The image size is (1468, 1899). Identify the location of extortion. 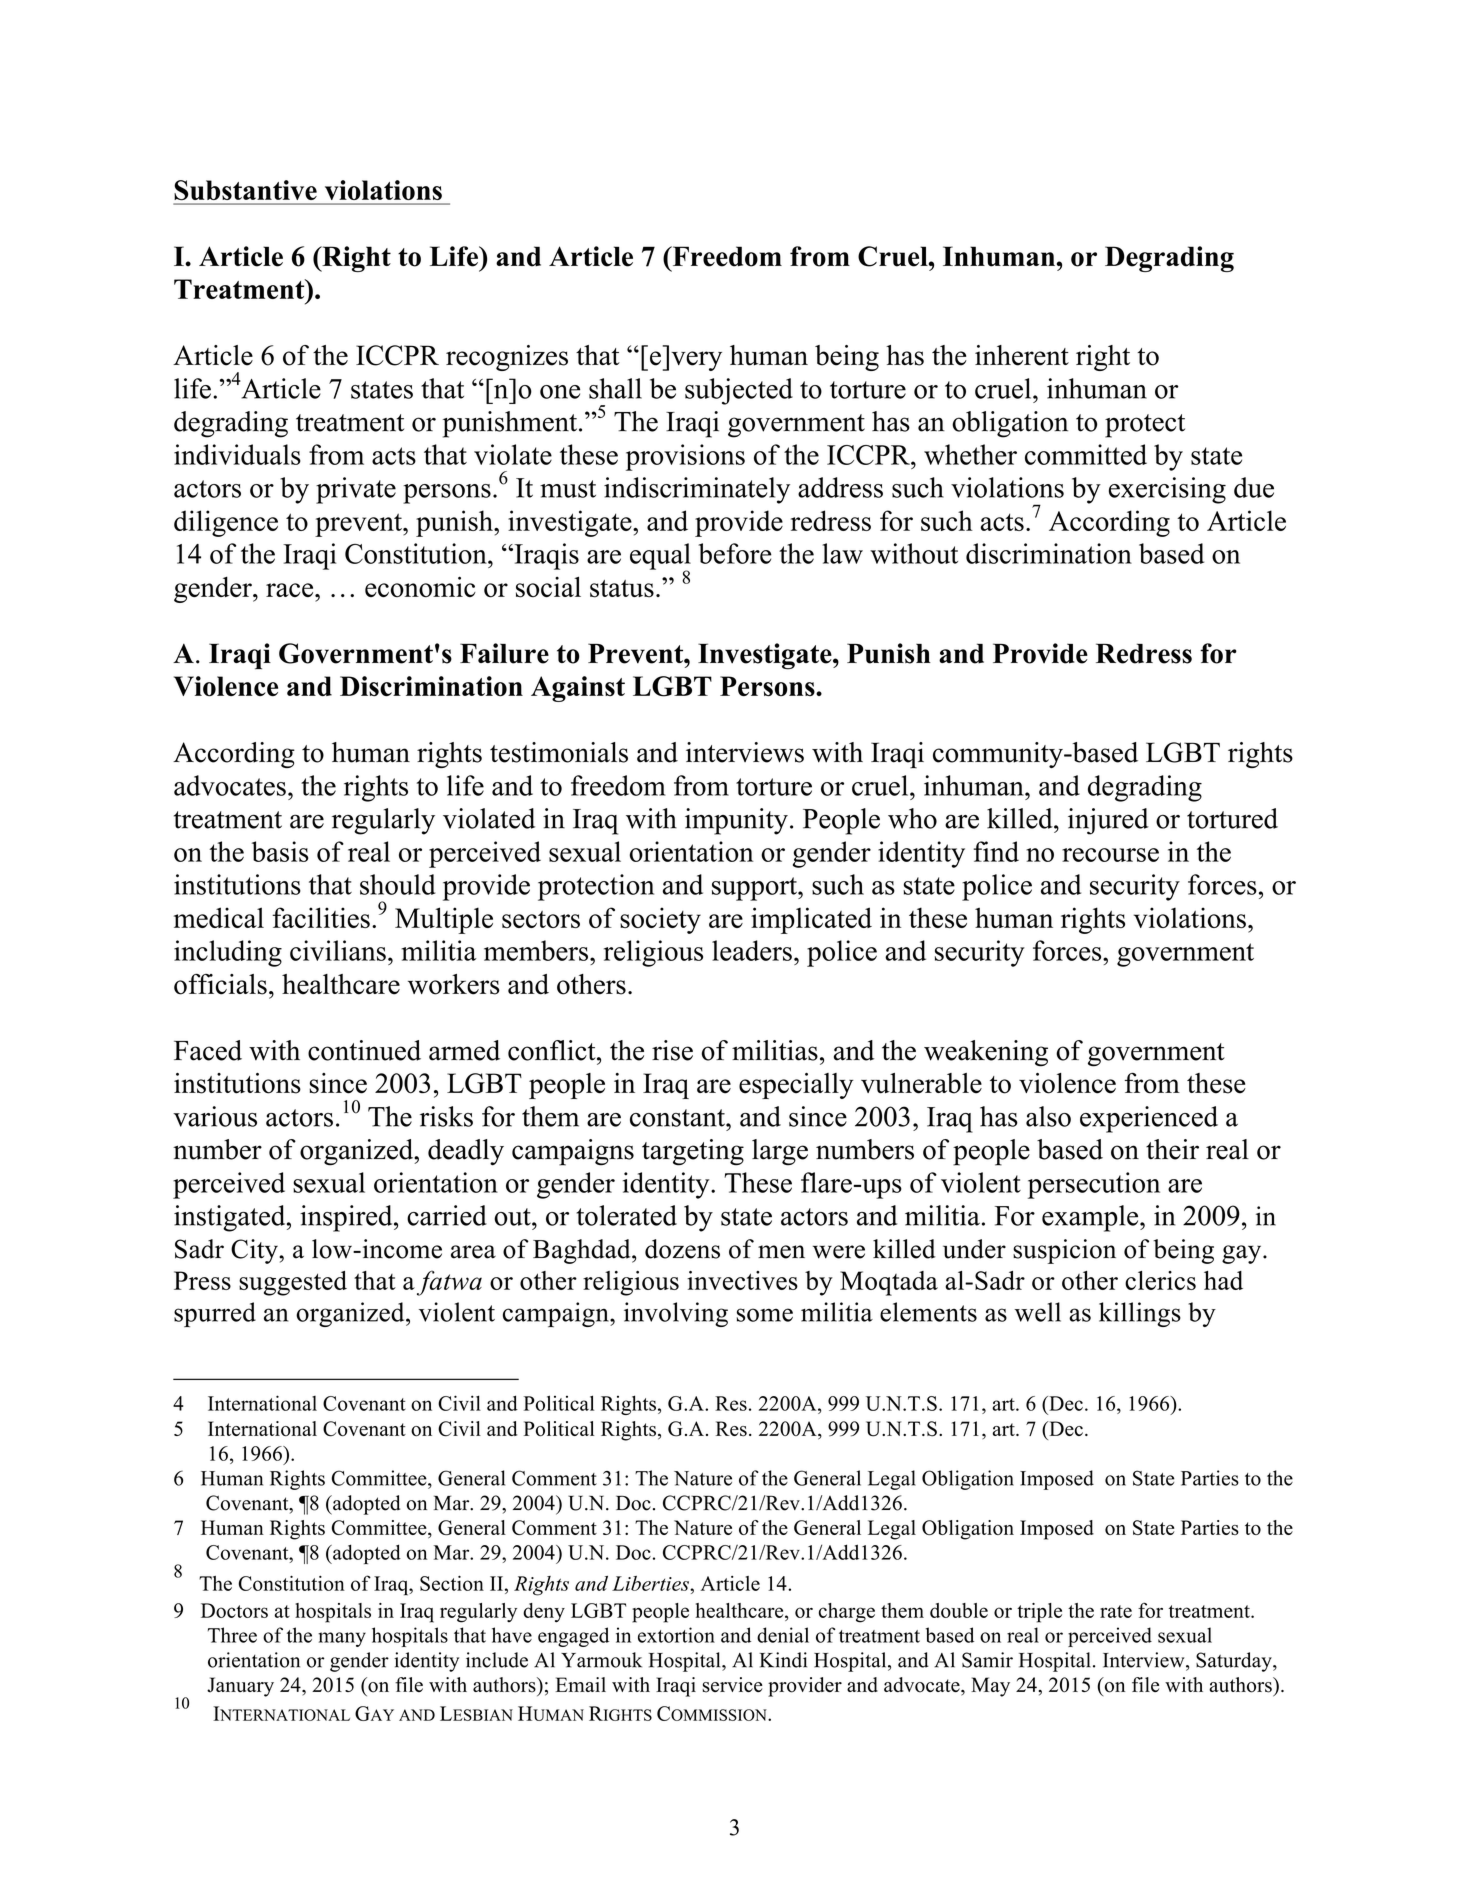
(676, 1635).
